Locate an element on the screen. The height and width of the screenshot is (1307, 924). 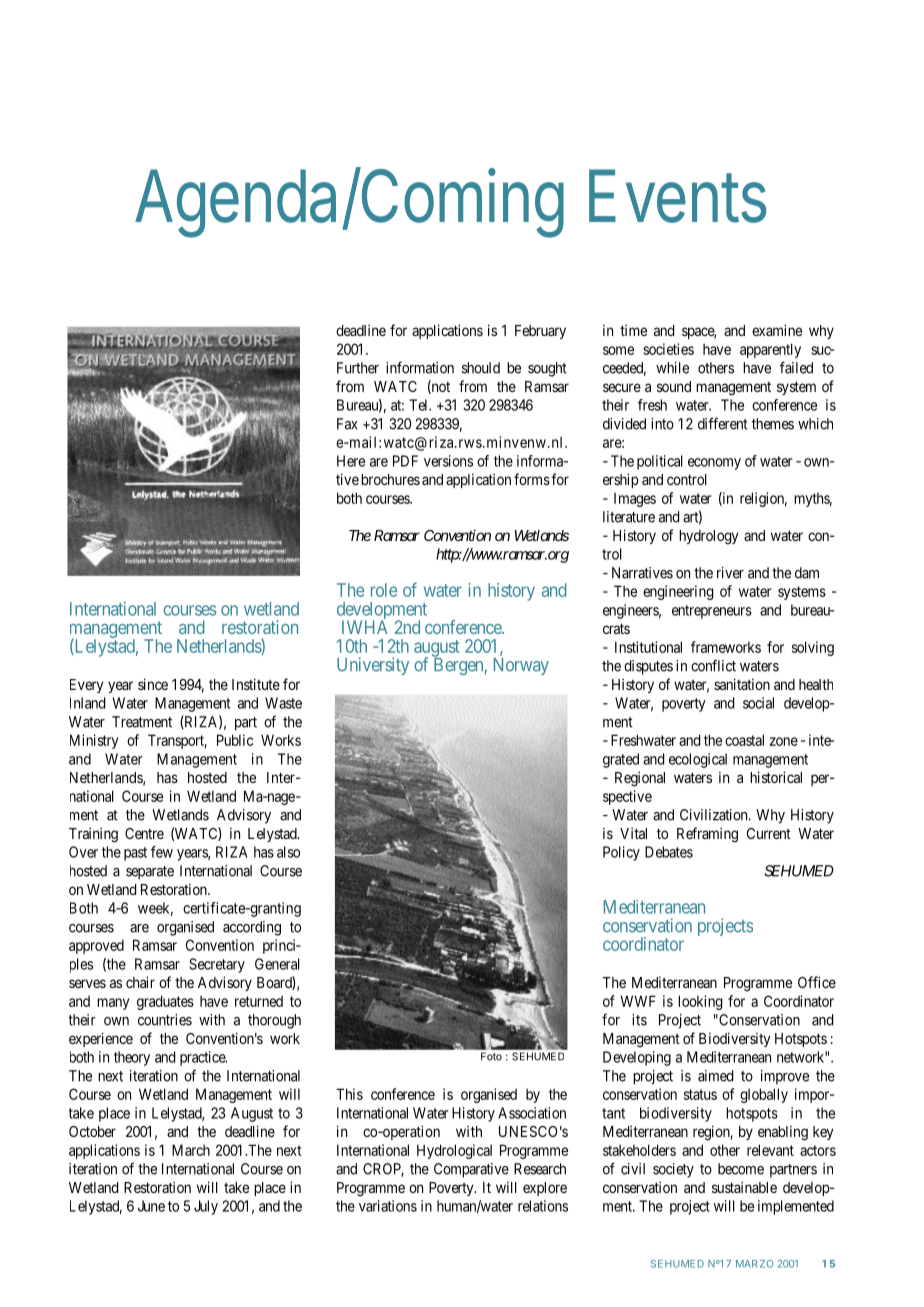
Further is located at coordinates (358, 368).
